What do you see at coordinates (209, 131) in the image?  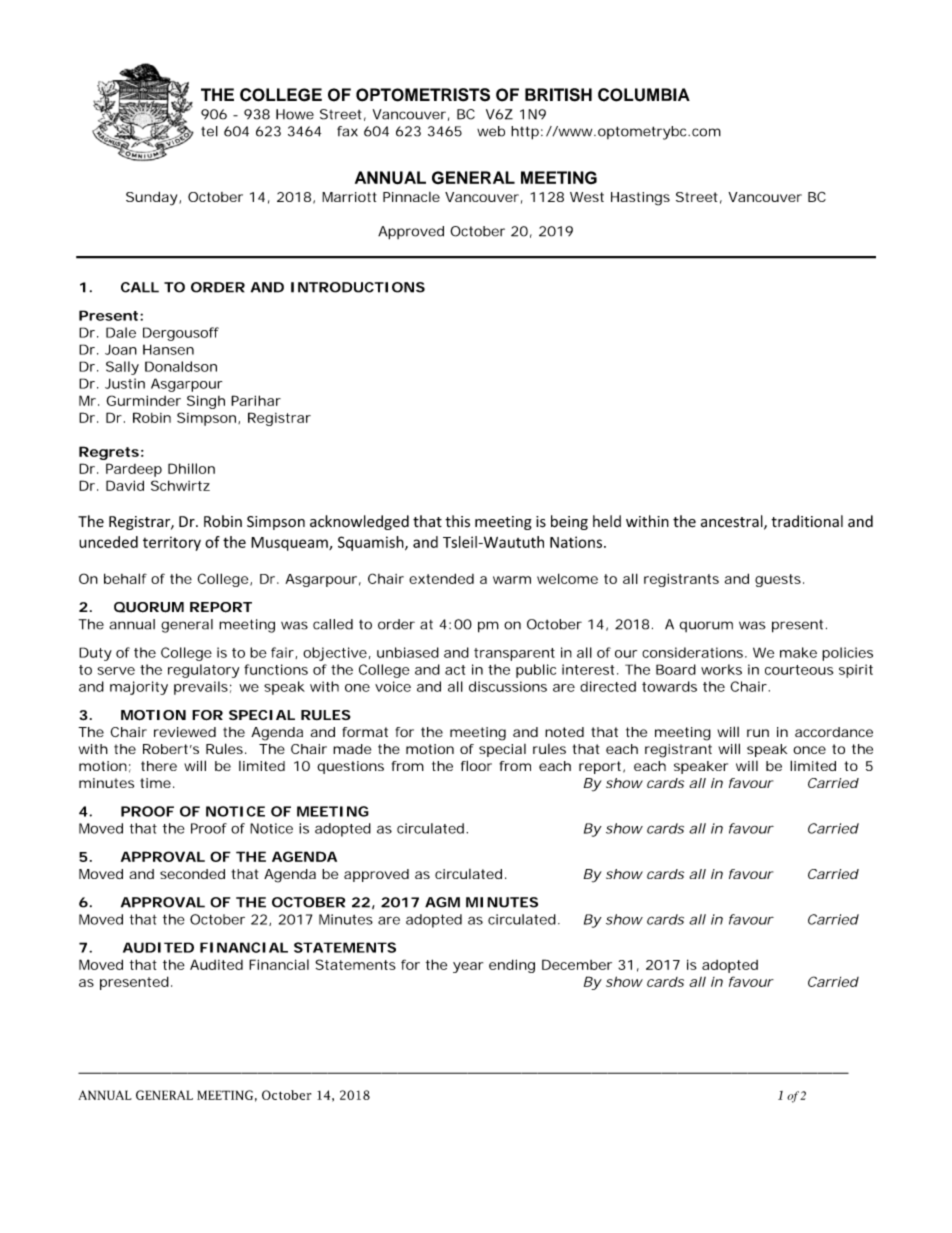 I see `tel` at bounding box center [209, 131].
